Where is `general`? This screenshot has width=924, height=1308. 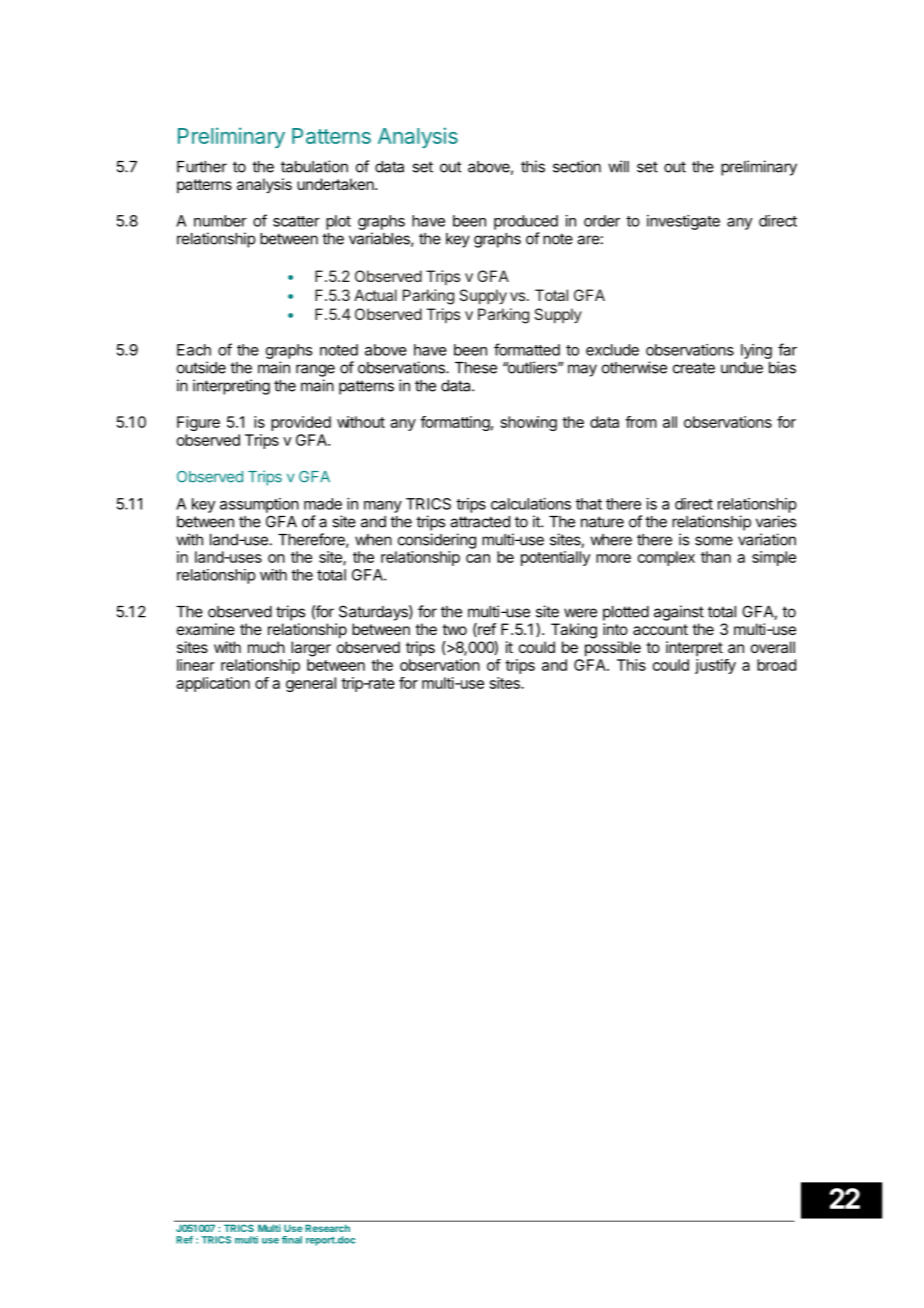
general is located at coordinates (311, 684).
